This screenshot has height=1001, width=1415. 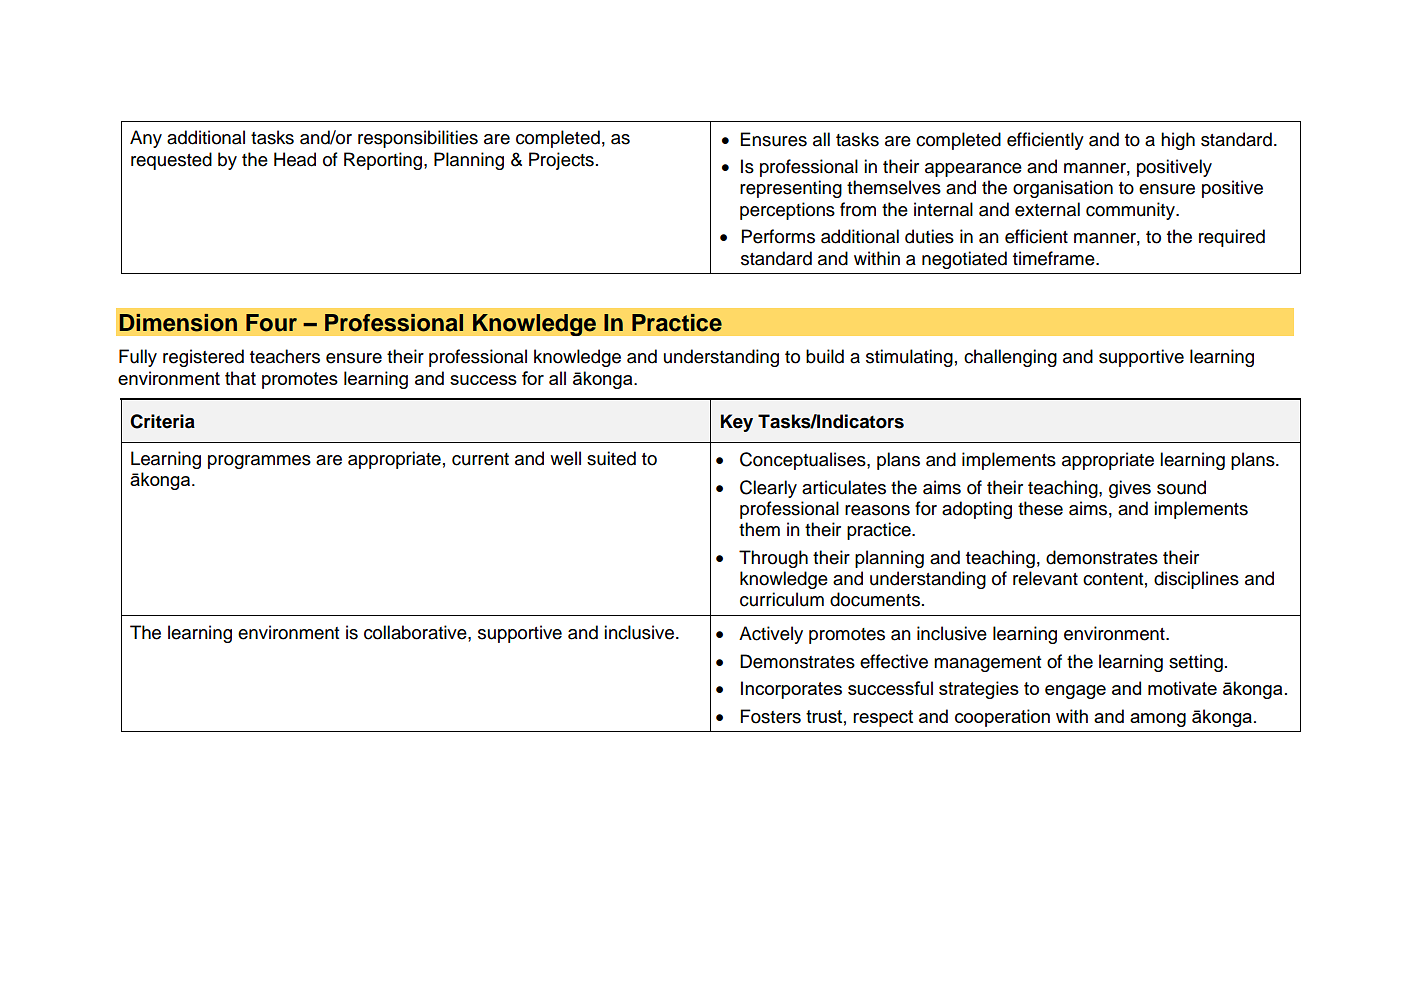 What do you see at coordinates (416, 632) in the screenshot?
I see `collaborative` at bounding box center [416, 632].
